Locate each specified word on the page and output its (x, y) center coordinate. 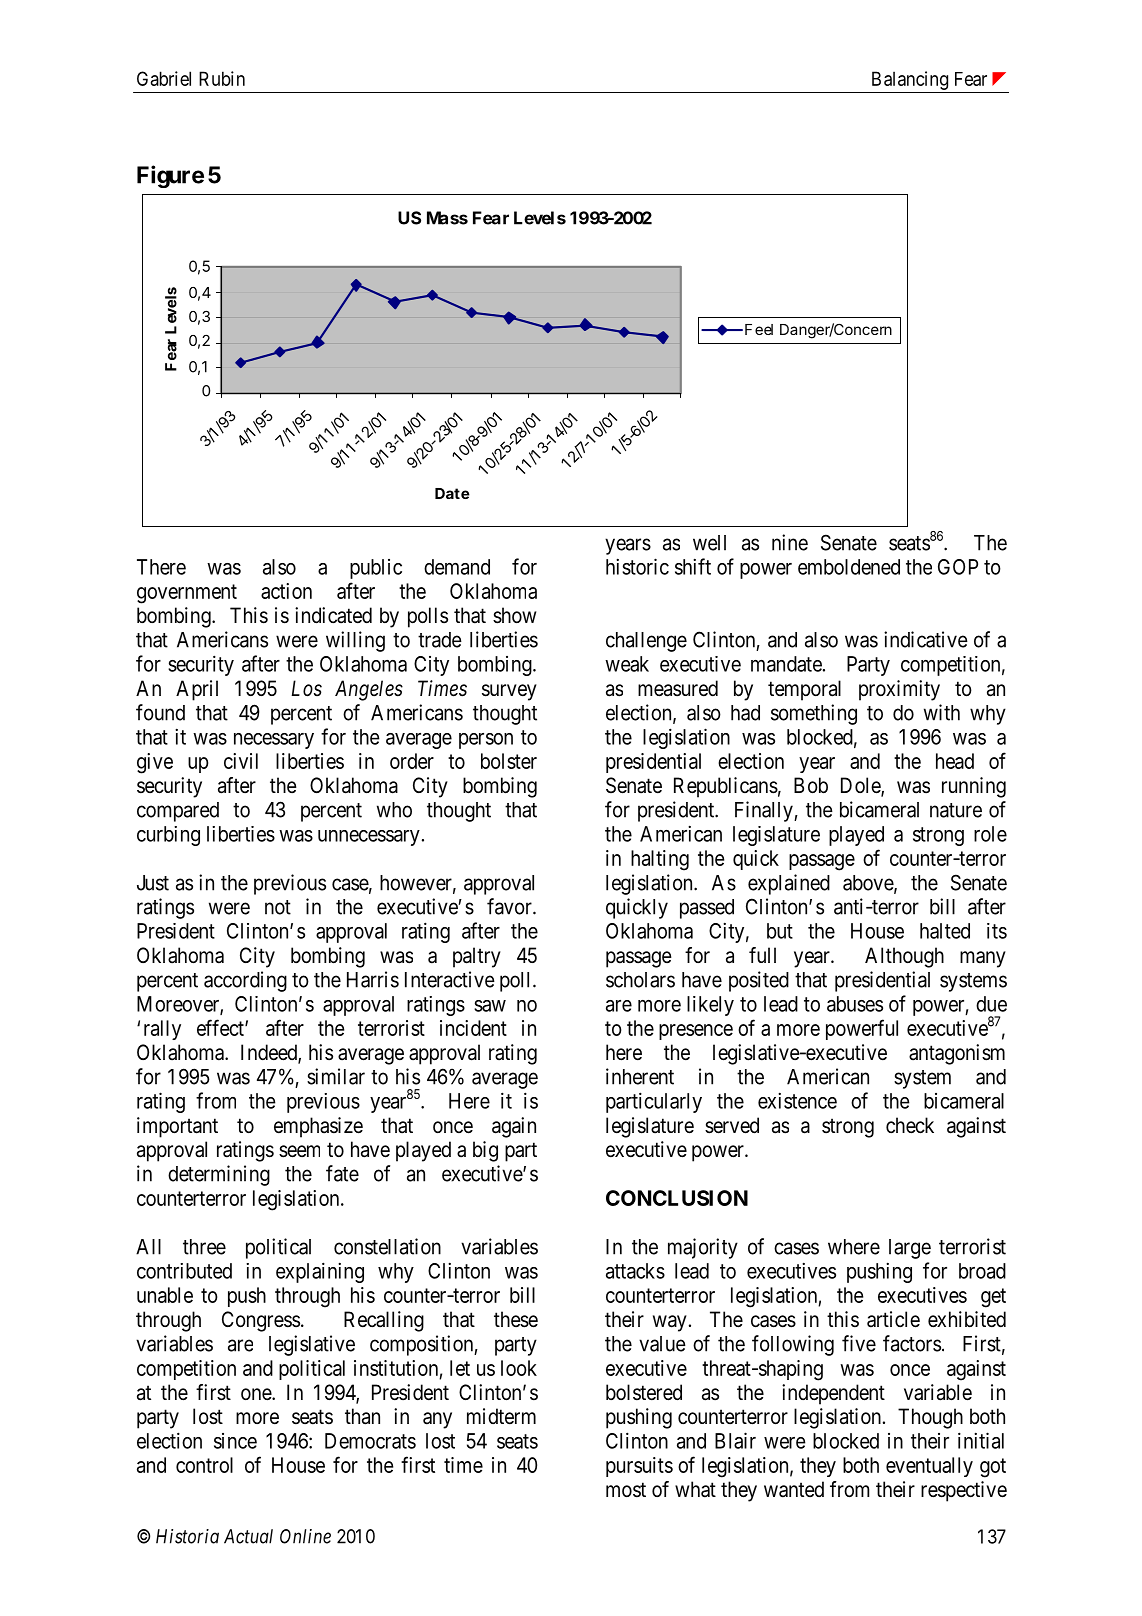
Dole (861, 786)
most (626, 1490)
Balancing (910, 80)
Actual (248, 1536)
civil (241, 761)
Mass (447, 218)
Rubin (222, 78)
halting (660, 860)
